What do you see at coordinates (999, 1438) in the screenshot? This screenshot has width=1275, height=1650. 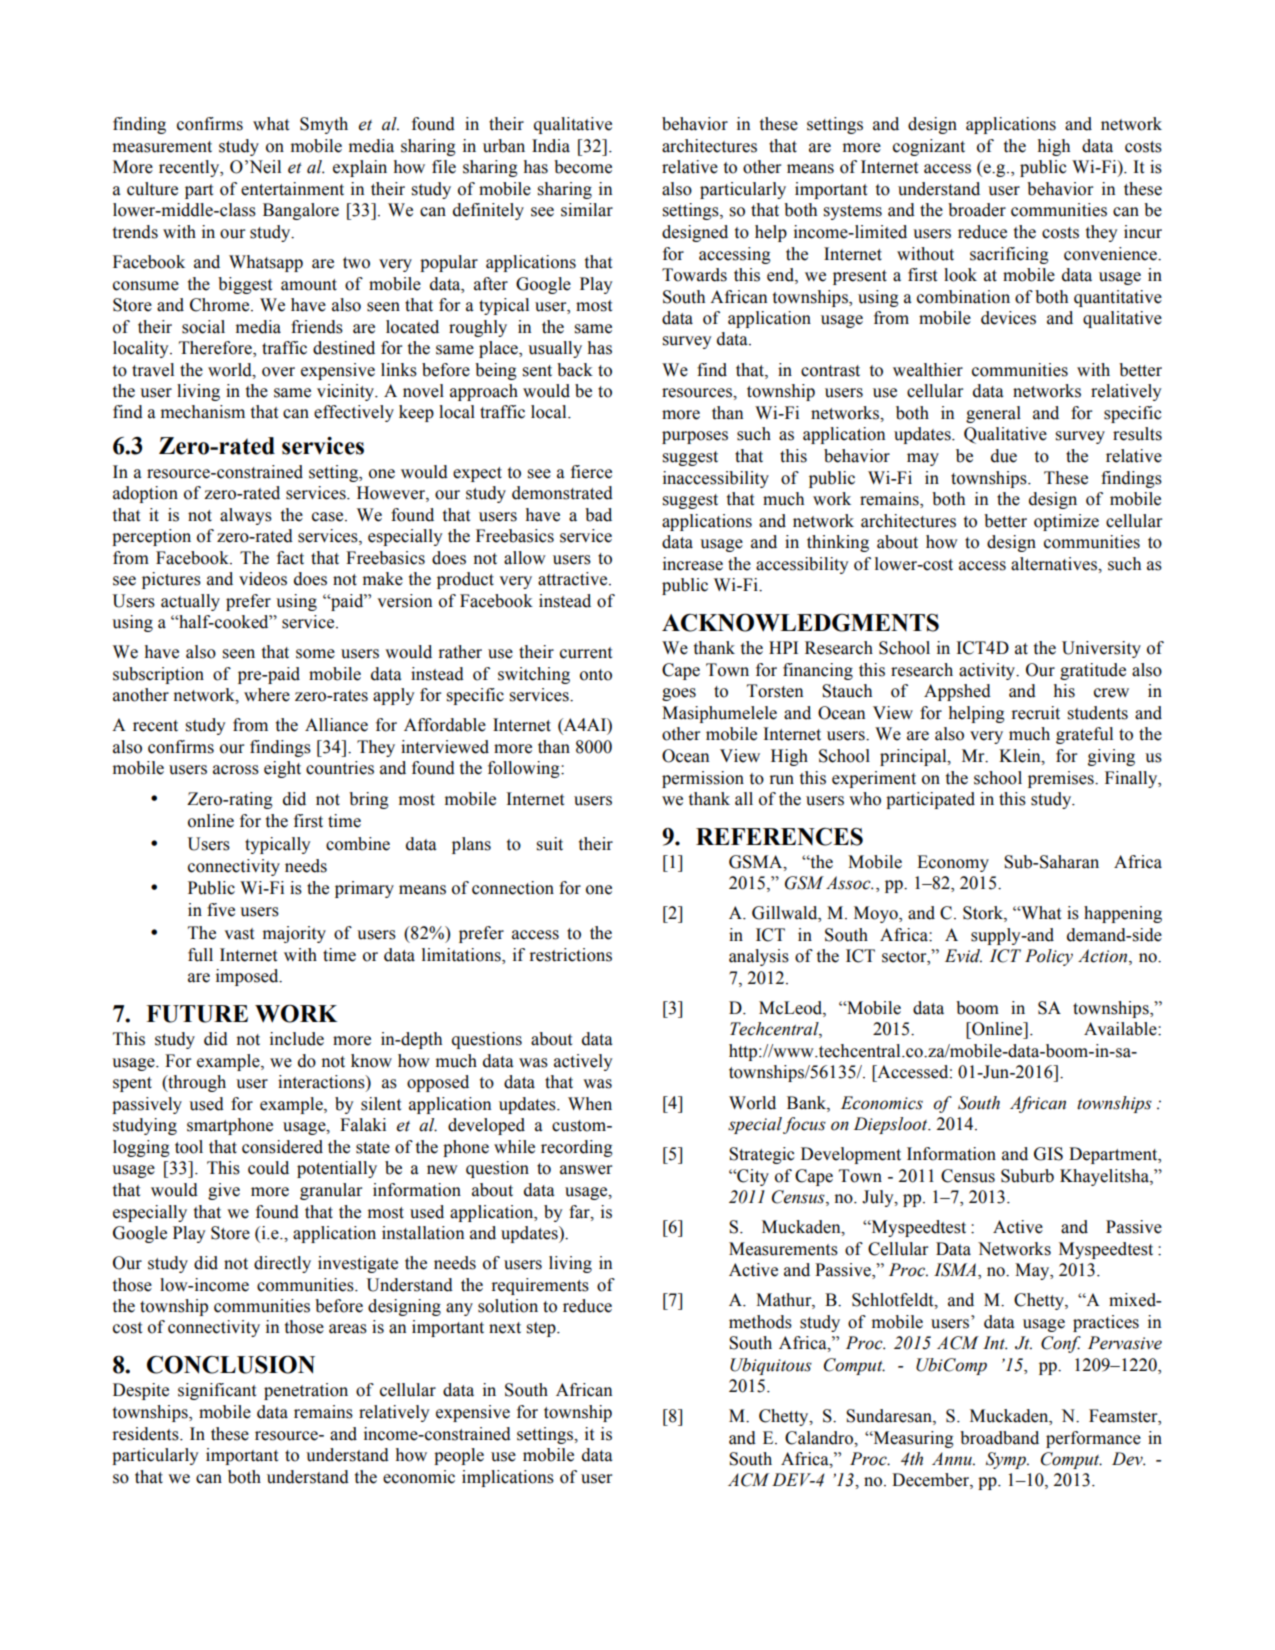 I see `broadband` at bounding box center [999, 1438].
